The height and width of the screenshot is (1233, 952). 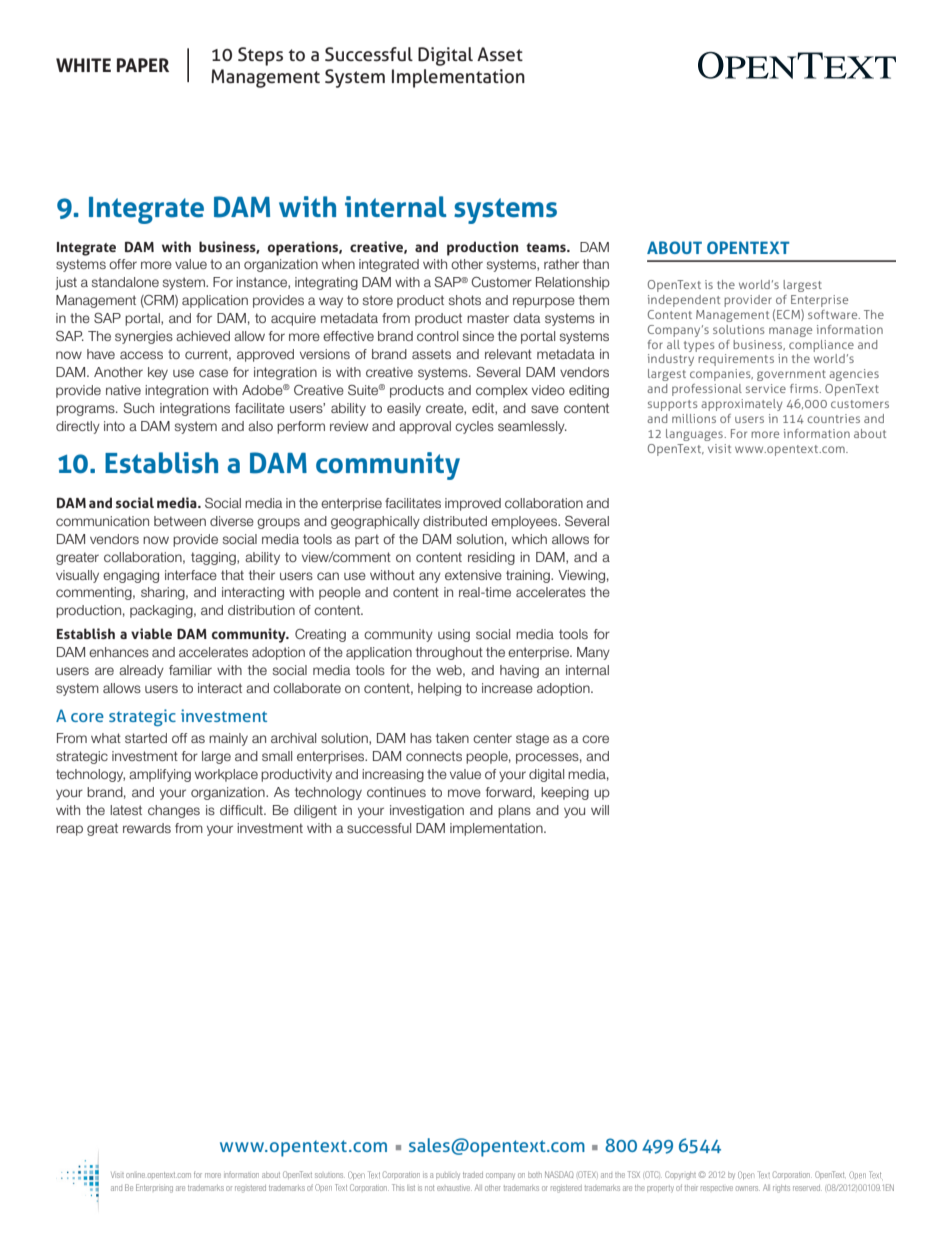 I want to click on Steps, so click(x=260, y=56).
